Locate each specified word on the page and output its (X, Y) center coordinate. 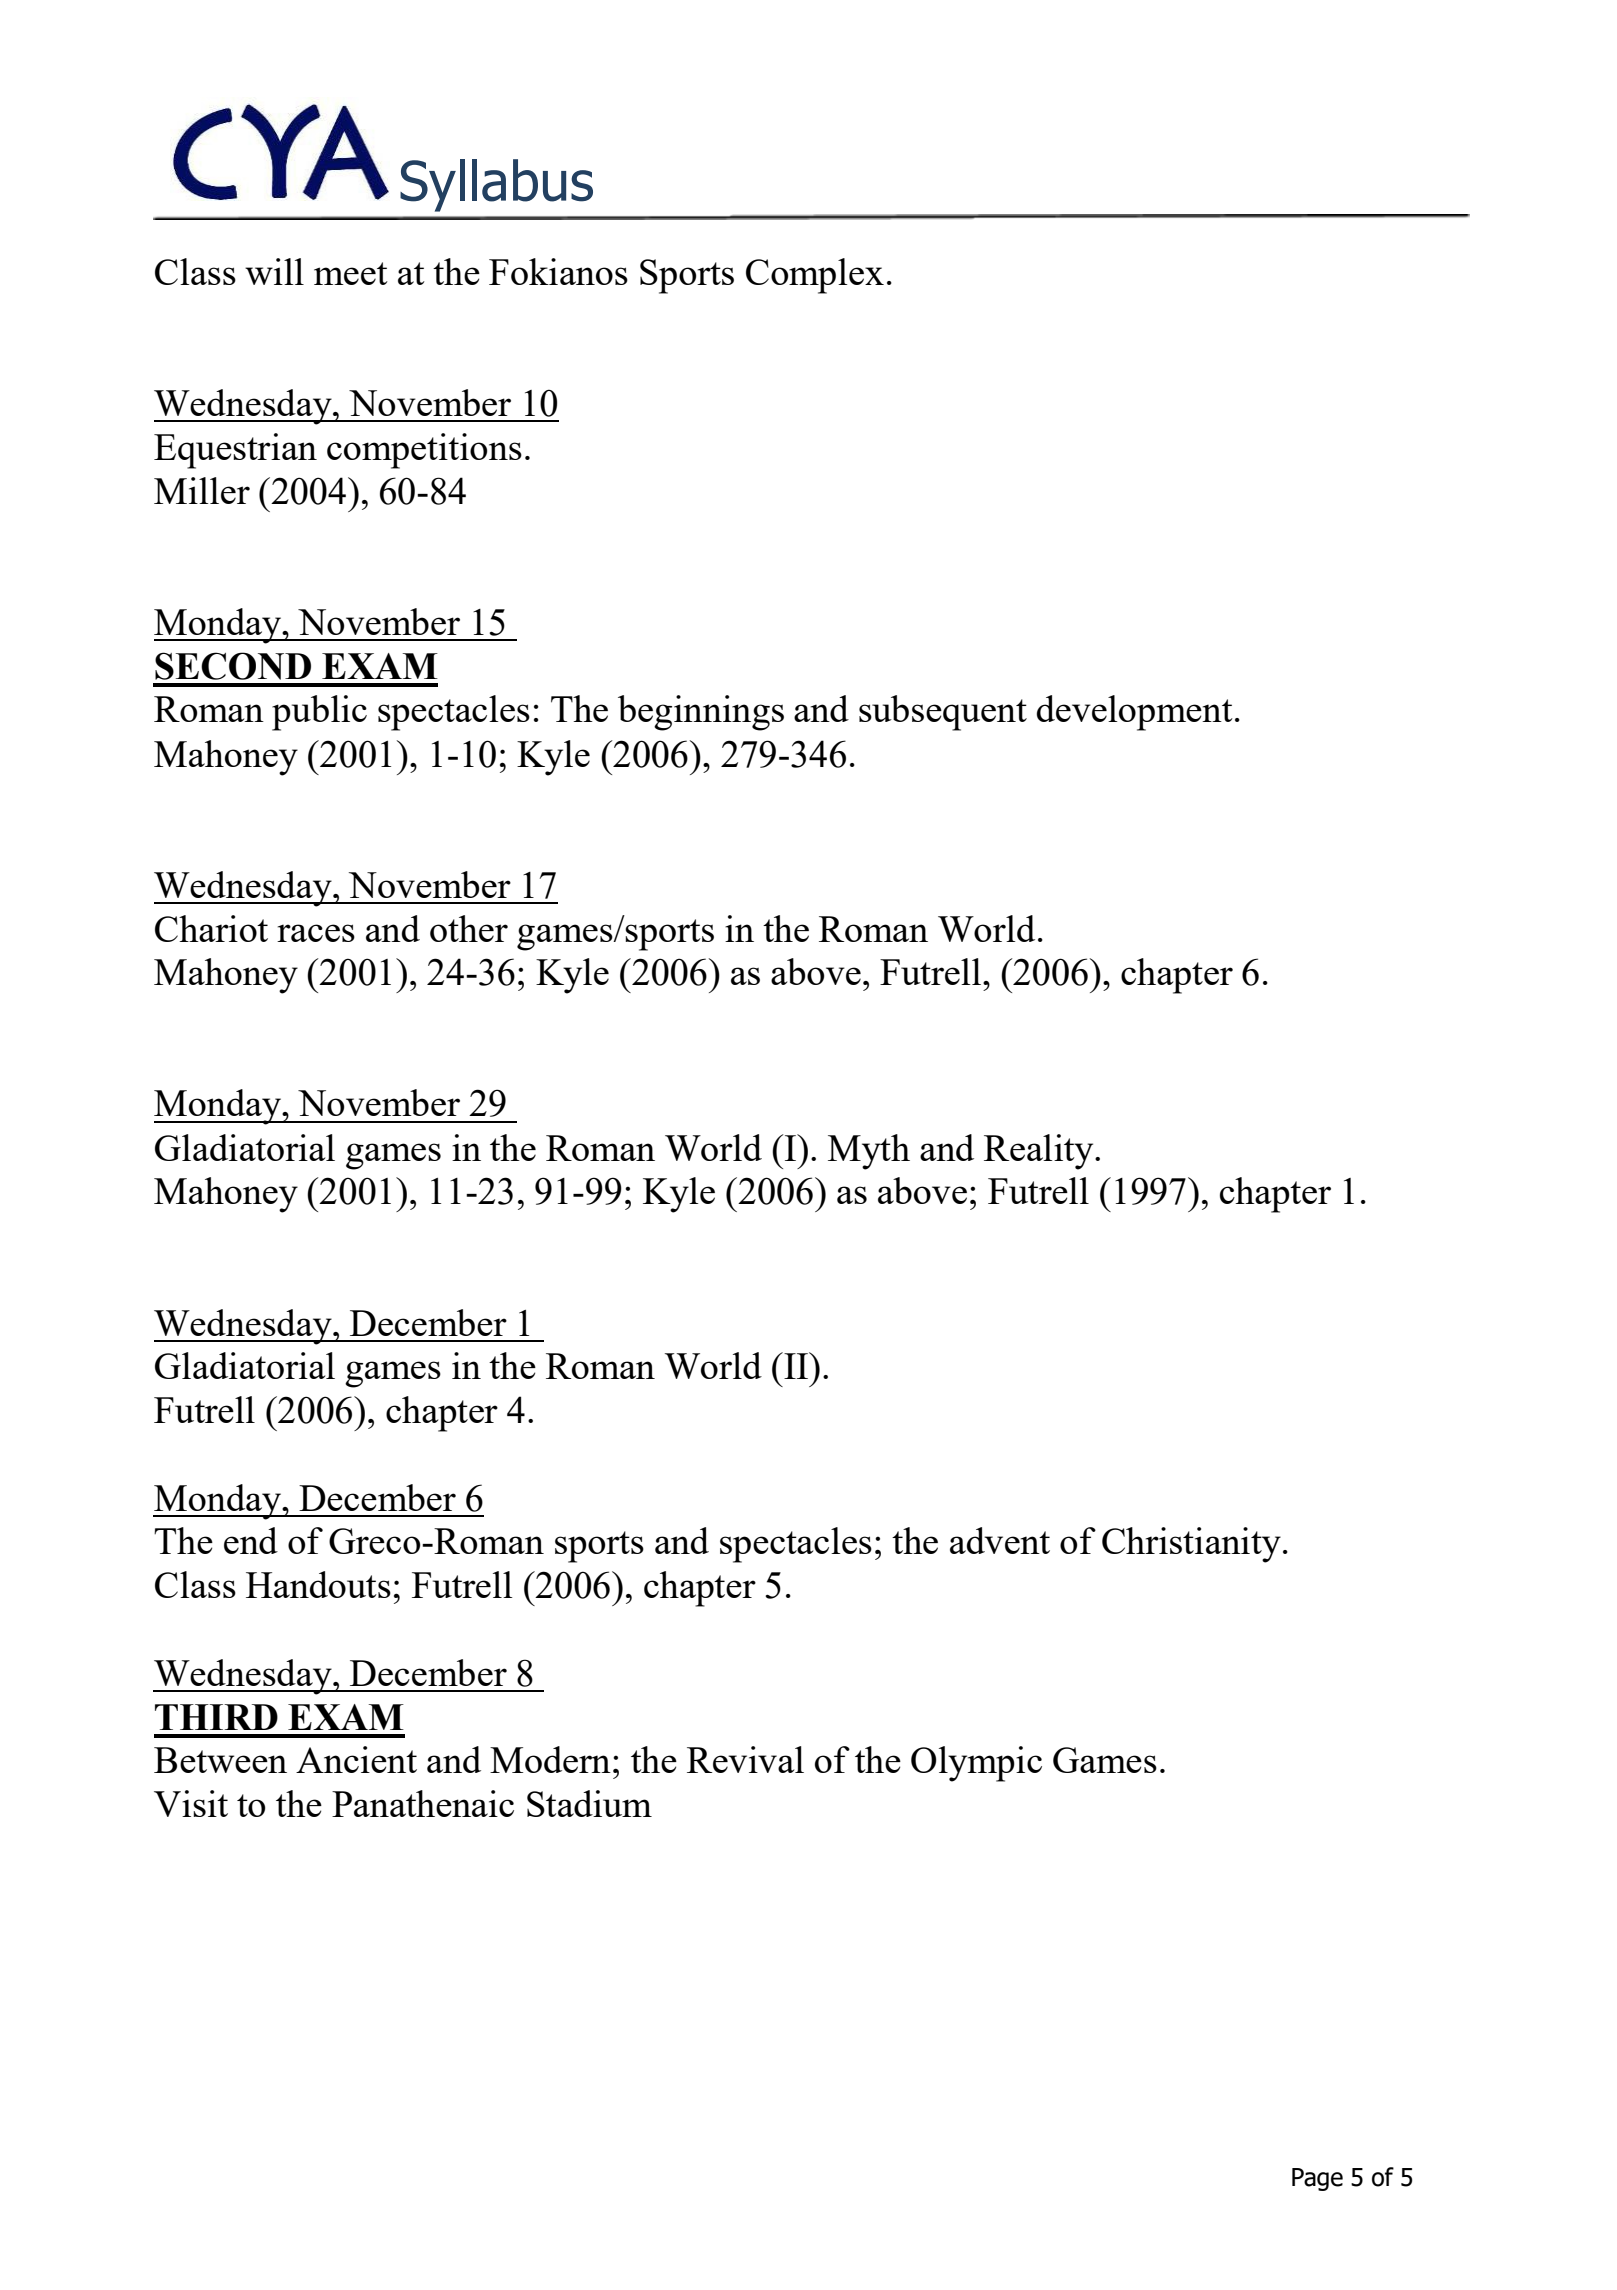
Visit (191, 1803)
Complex (815, 276)
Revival (745, 1759)
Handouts (318, 1584)
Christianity (1191, 1545)
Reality (1040, 1152)
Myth (869, 1152)
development (1135, 713)
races (316, 933)
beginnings (701, 713)
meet (351, 273)
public (319, 713)
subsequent (943, 713)
